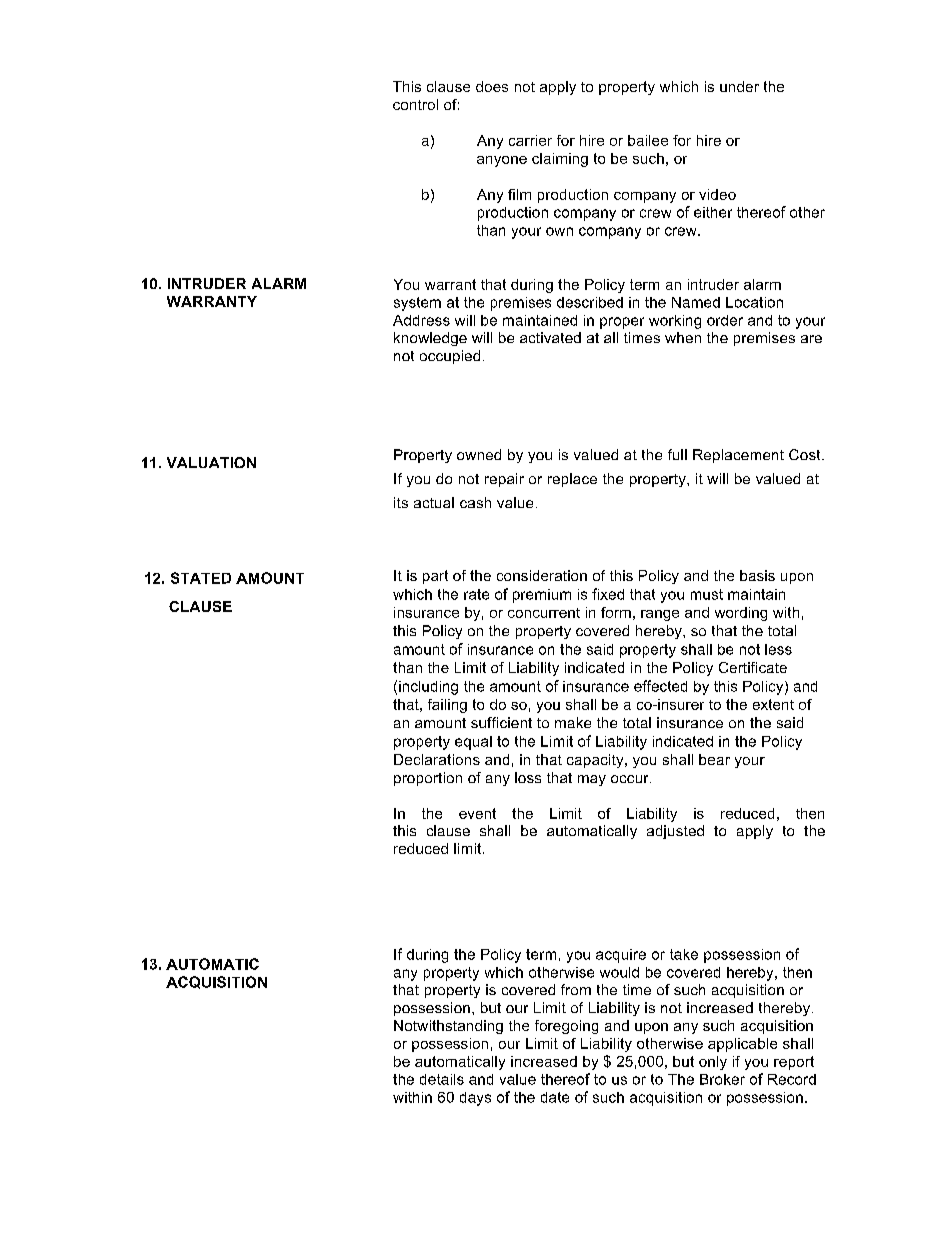 Image resolution: width=952 pixels, height=1233 pixels. I want to click on Certificate, so click(753, 667).
